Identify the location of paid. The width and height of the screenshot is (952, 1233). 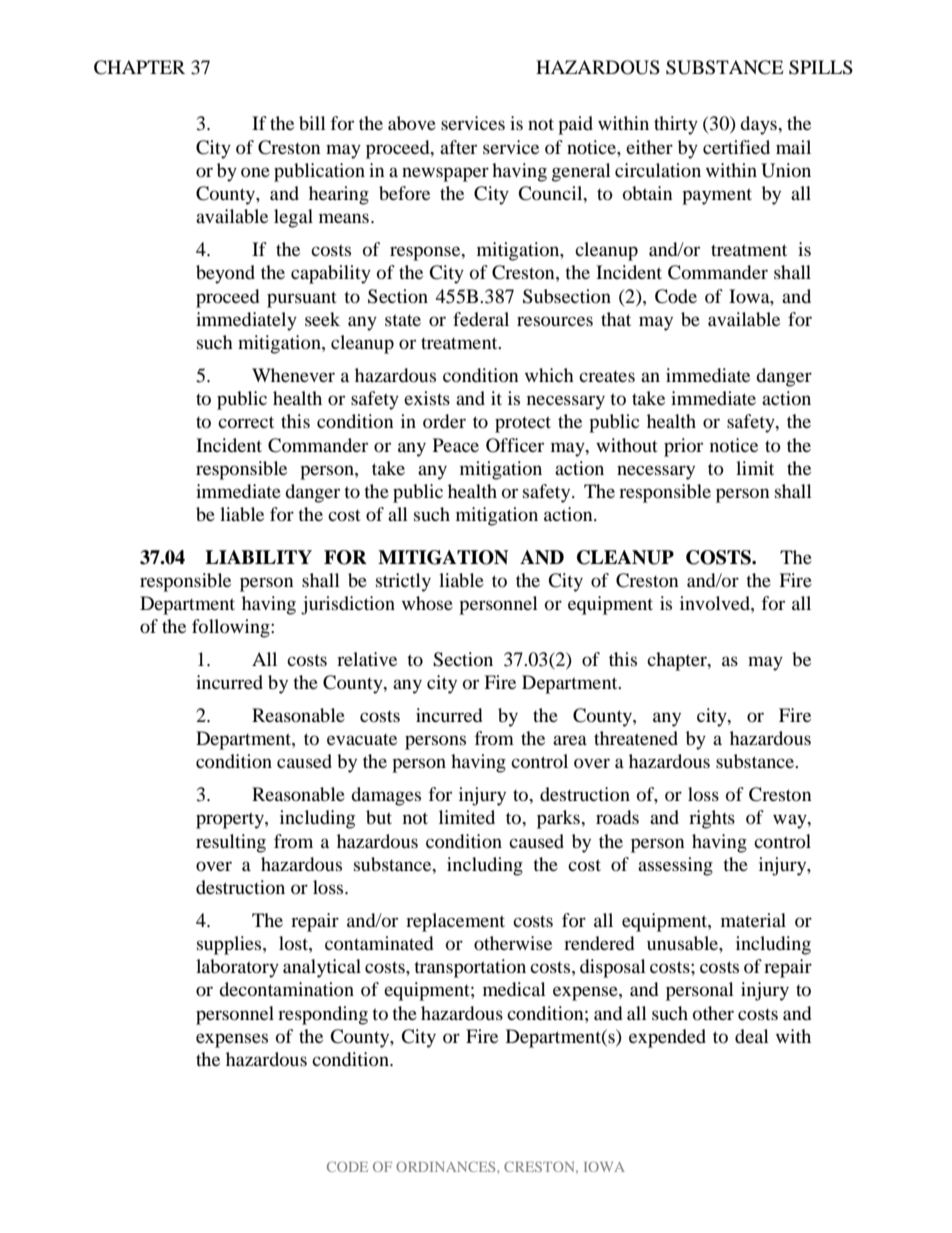
(575, 125).
